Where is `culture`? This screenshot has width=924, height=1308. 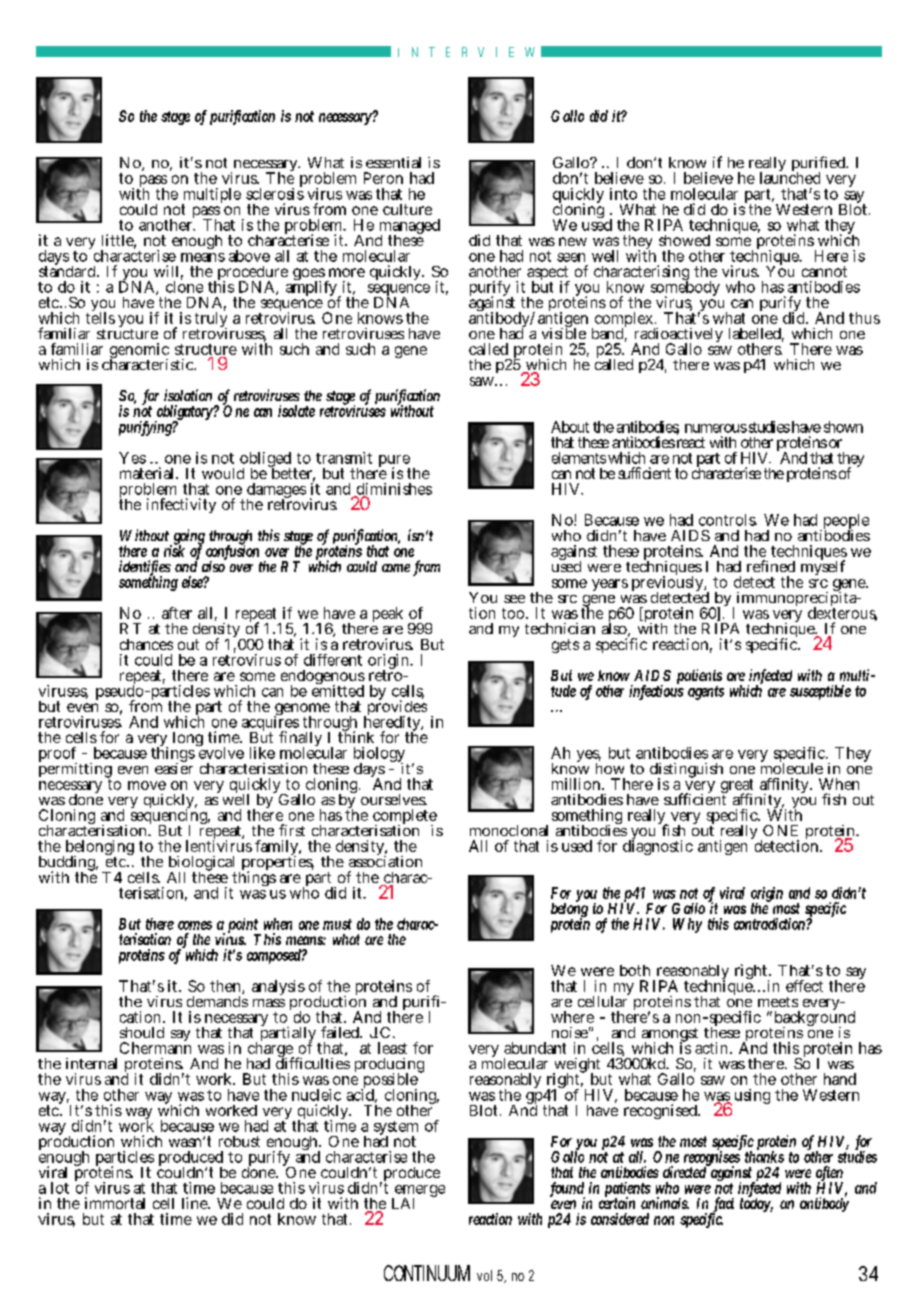
culture is located at coordinates (407, 209).
